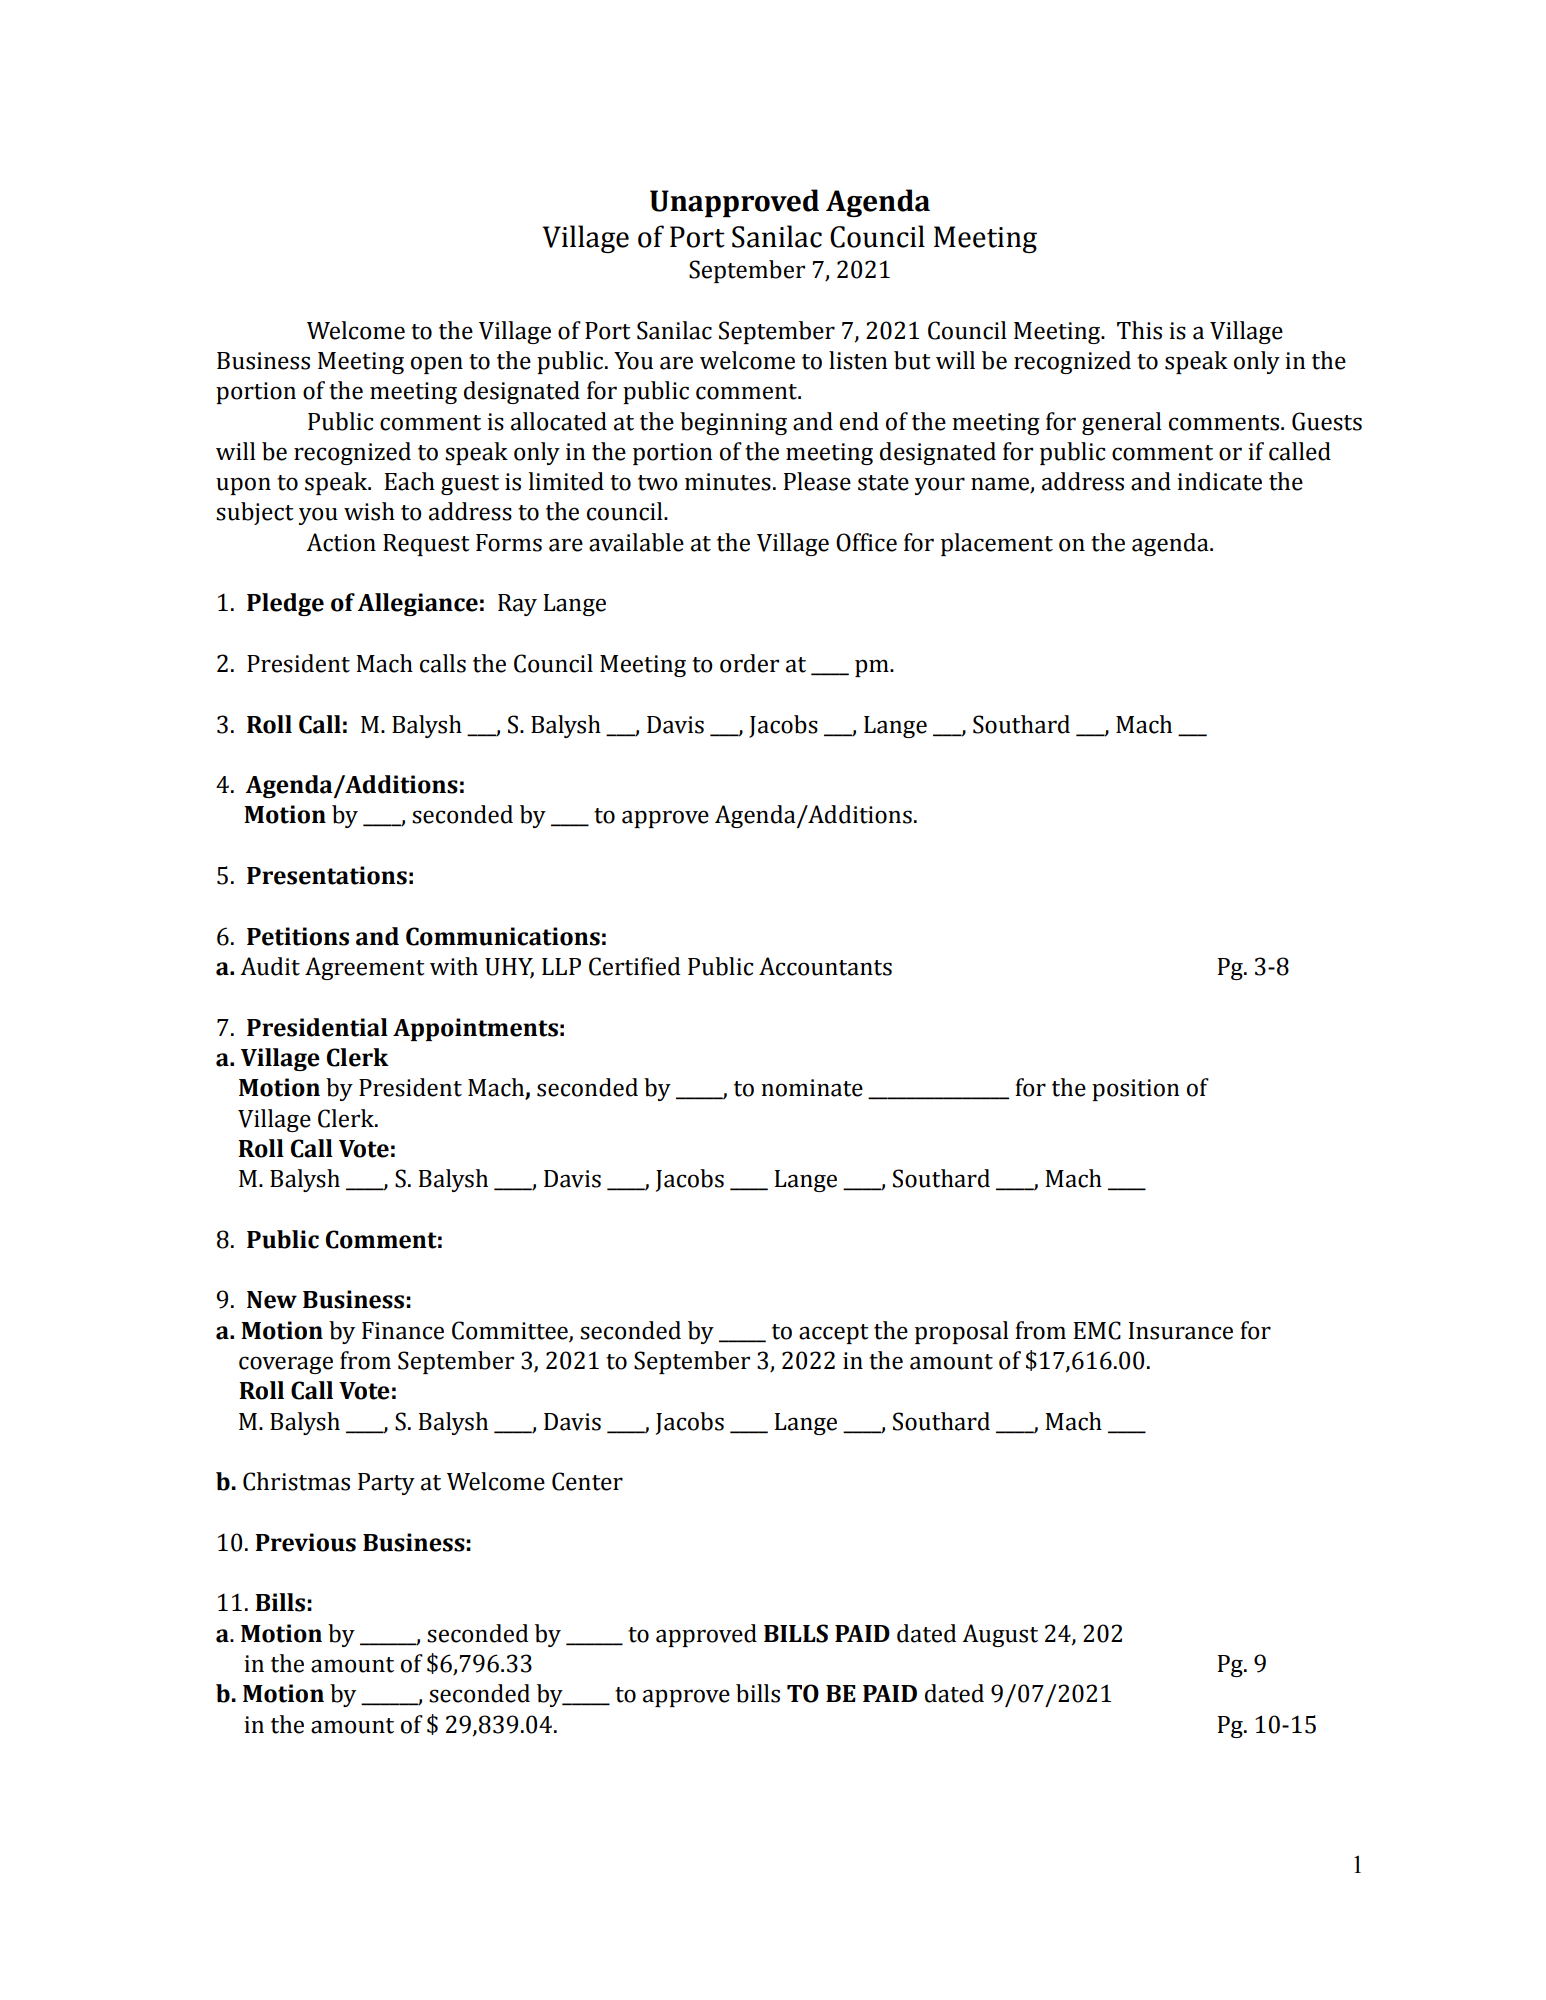 Image resolution: width=1546 pixels, height=2000 pixels. I want to click on Presentations, so click(327, 875).
